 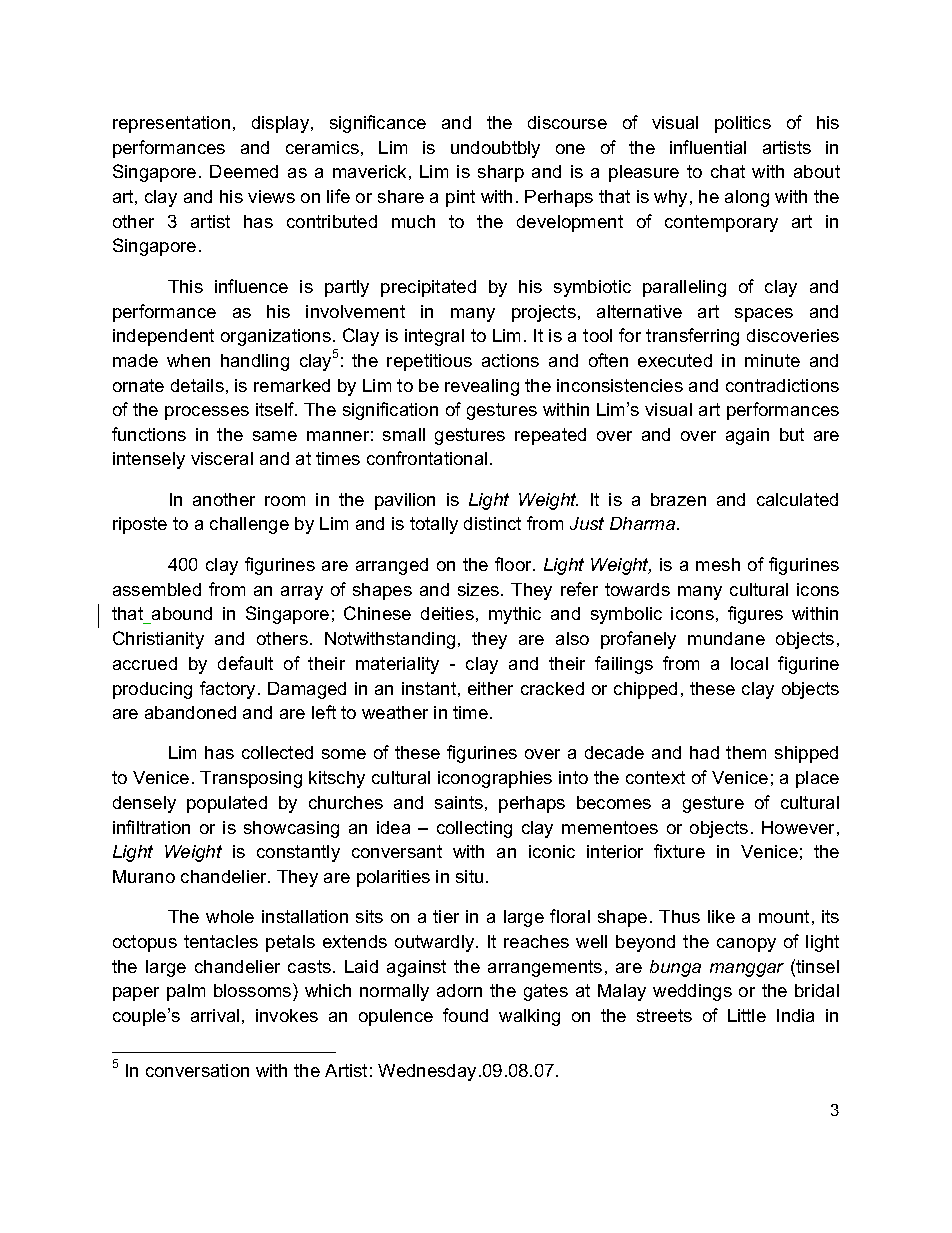 What do you see at coordinates (678, 499) in the document?
I see `brazen` at bounding box center [678, 499].
